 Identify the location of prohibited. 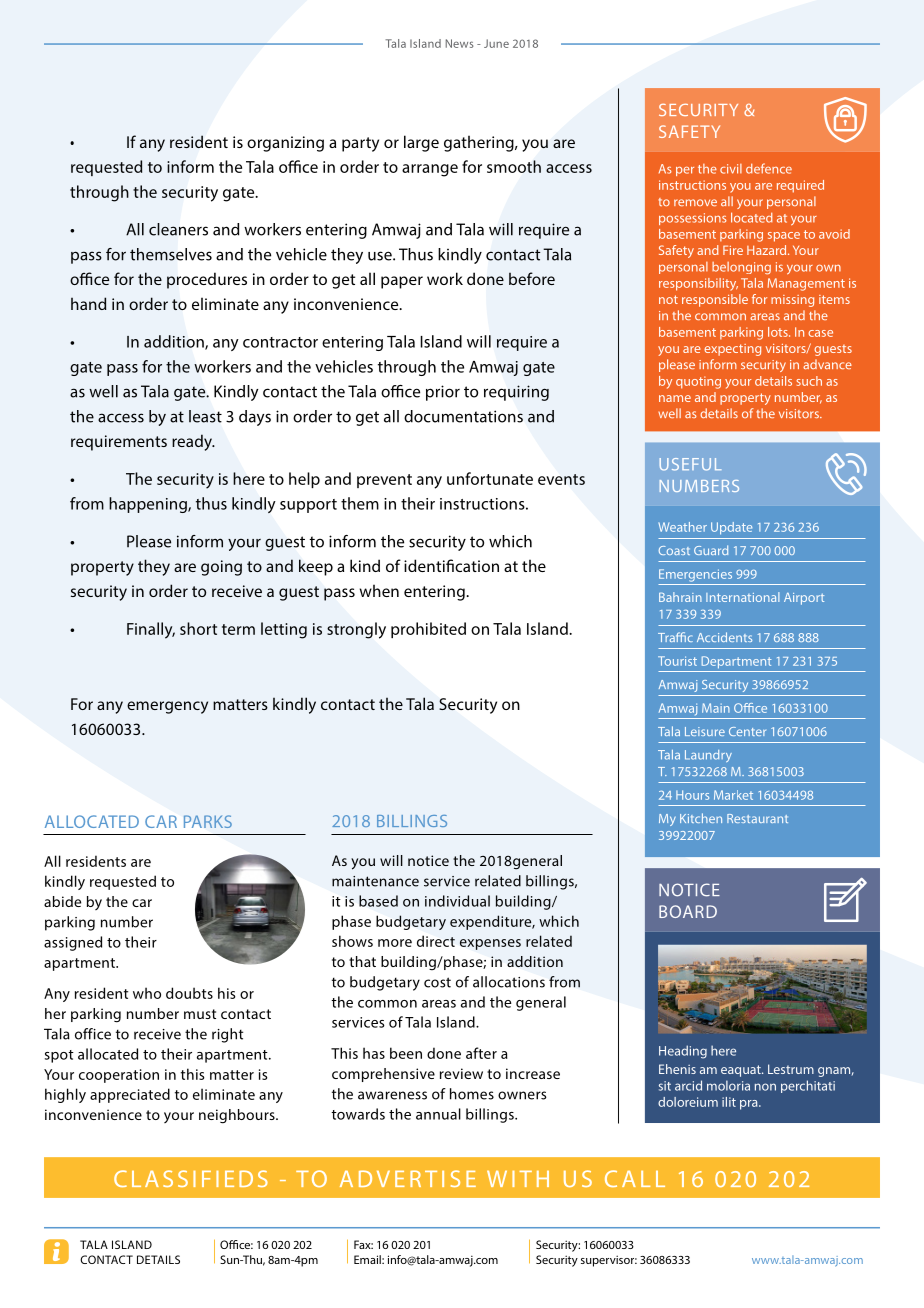
(428, 630).
